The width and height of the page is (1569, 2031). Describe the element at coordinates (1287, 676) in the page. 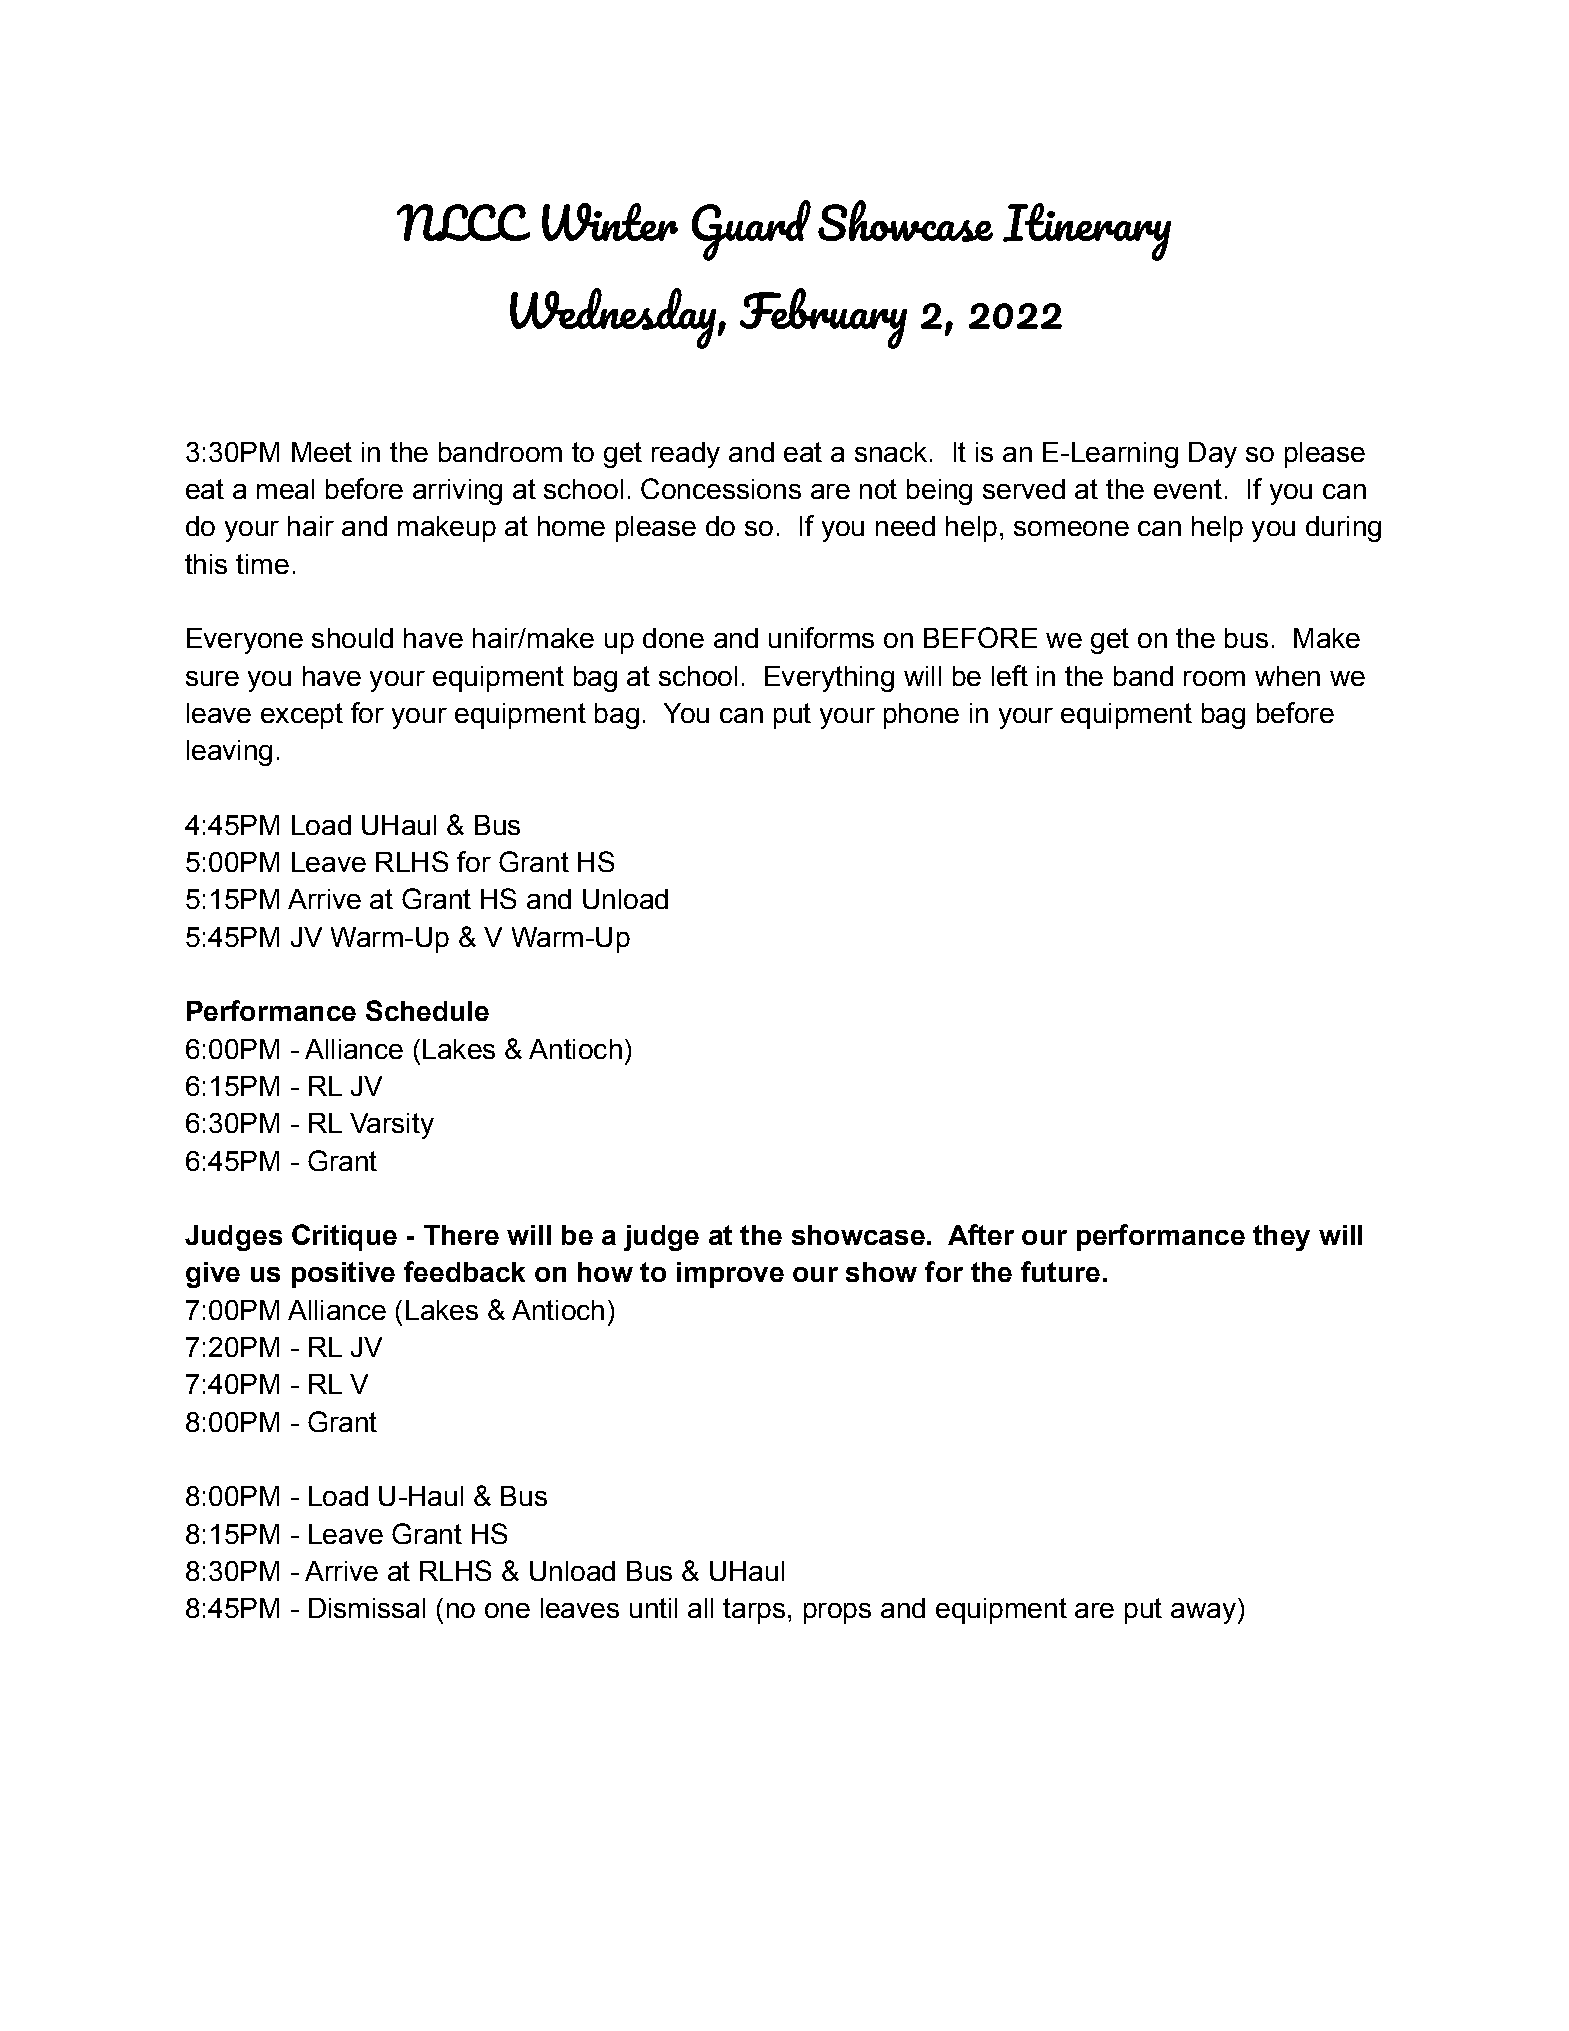

I see `when` at that location.
